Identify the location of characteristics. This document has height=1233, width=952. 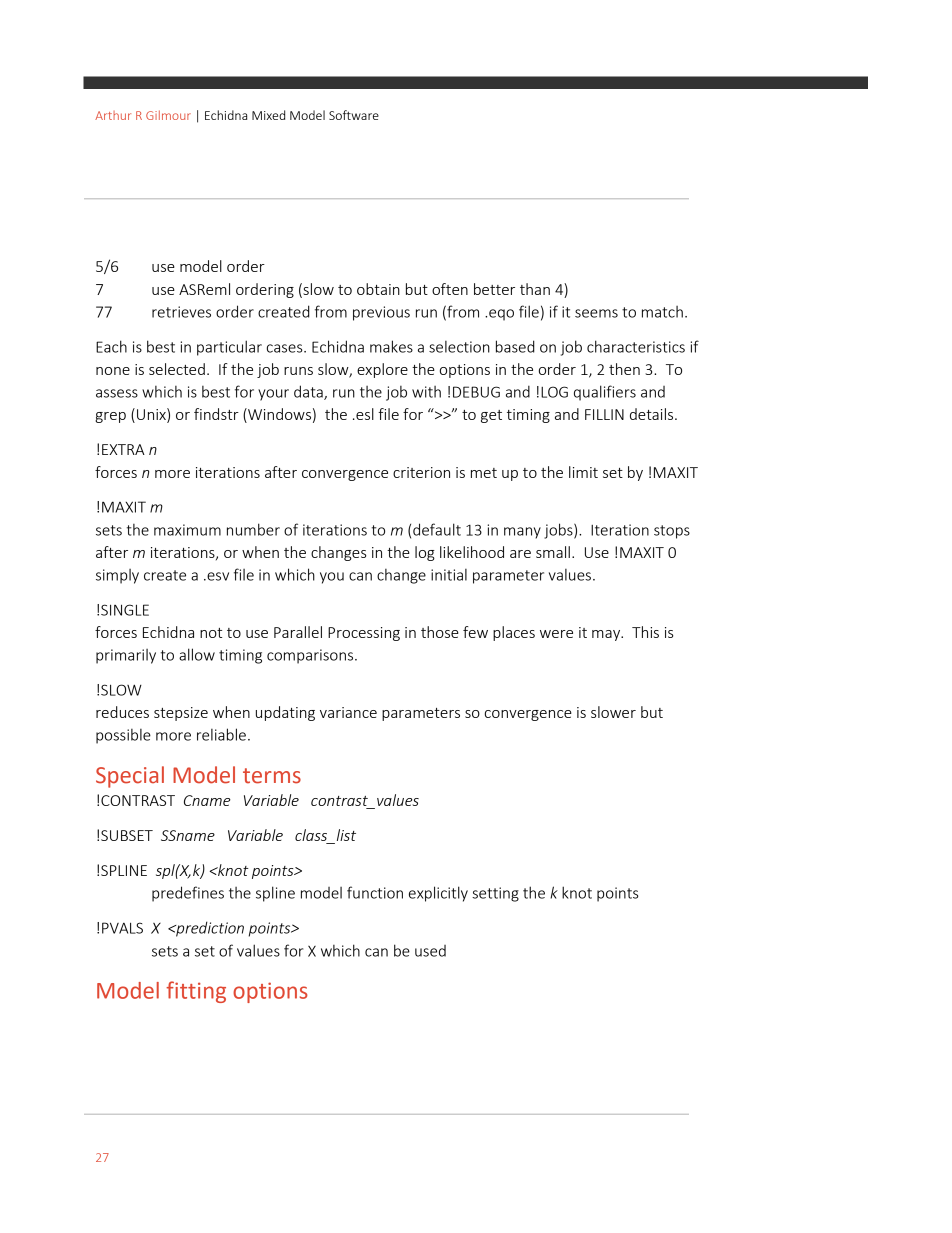
(636, 346).
